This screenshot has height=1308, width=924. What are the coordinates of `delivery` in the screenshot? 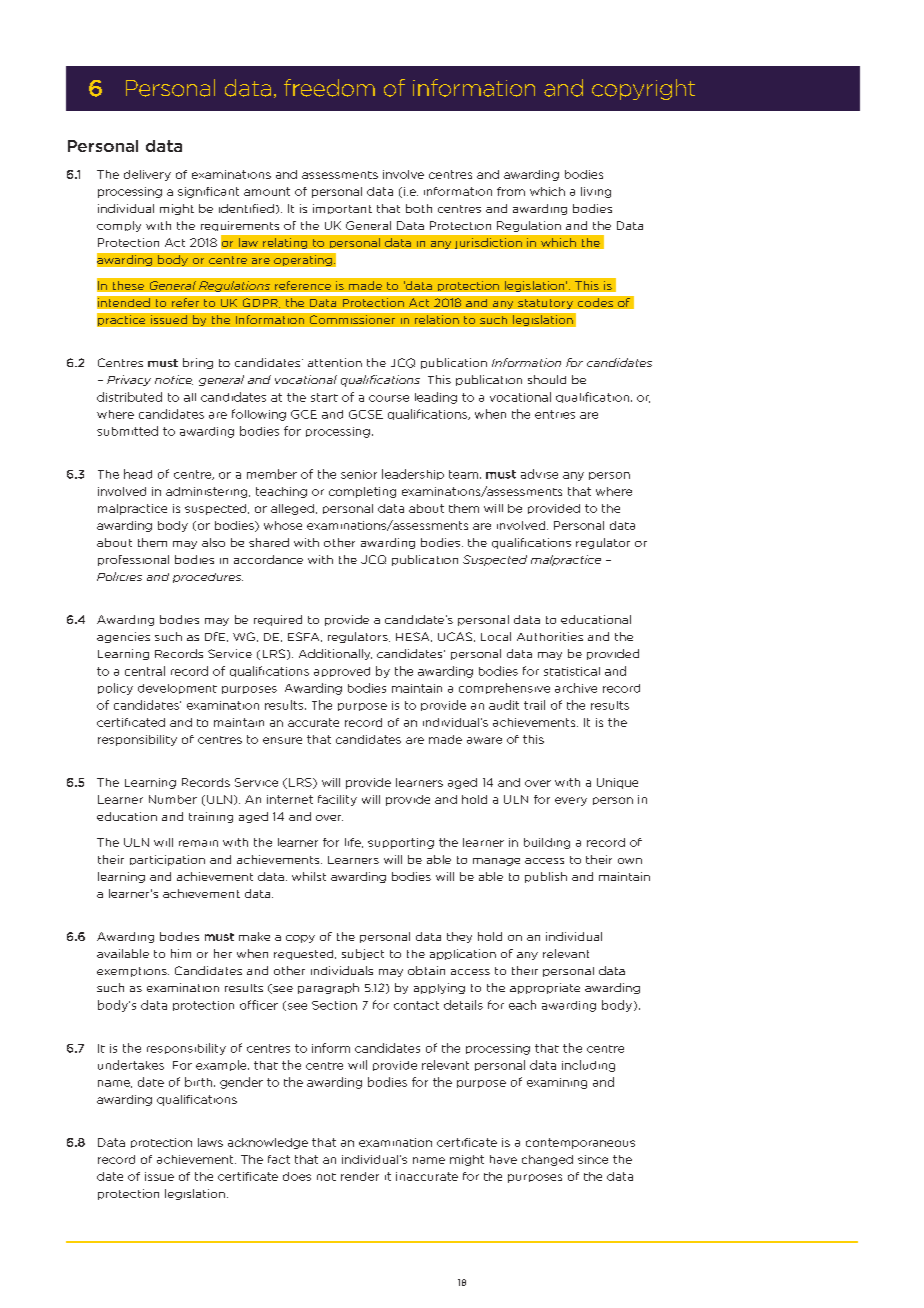 It's located at (147, 175).
